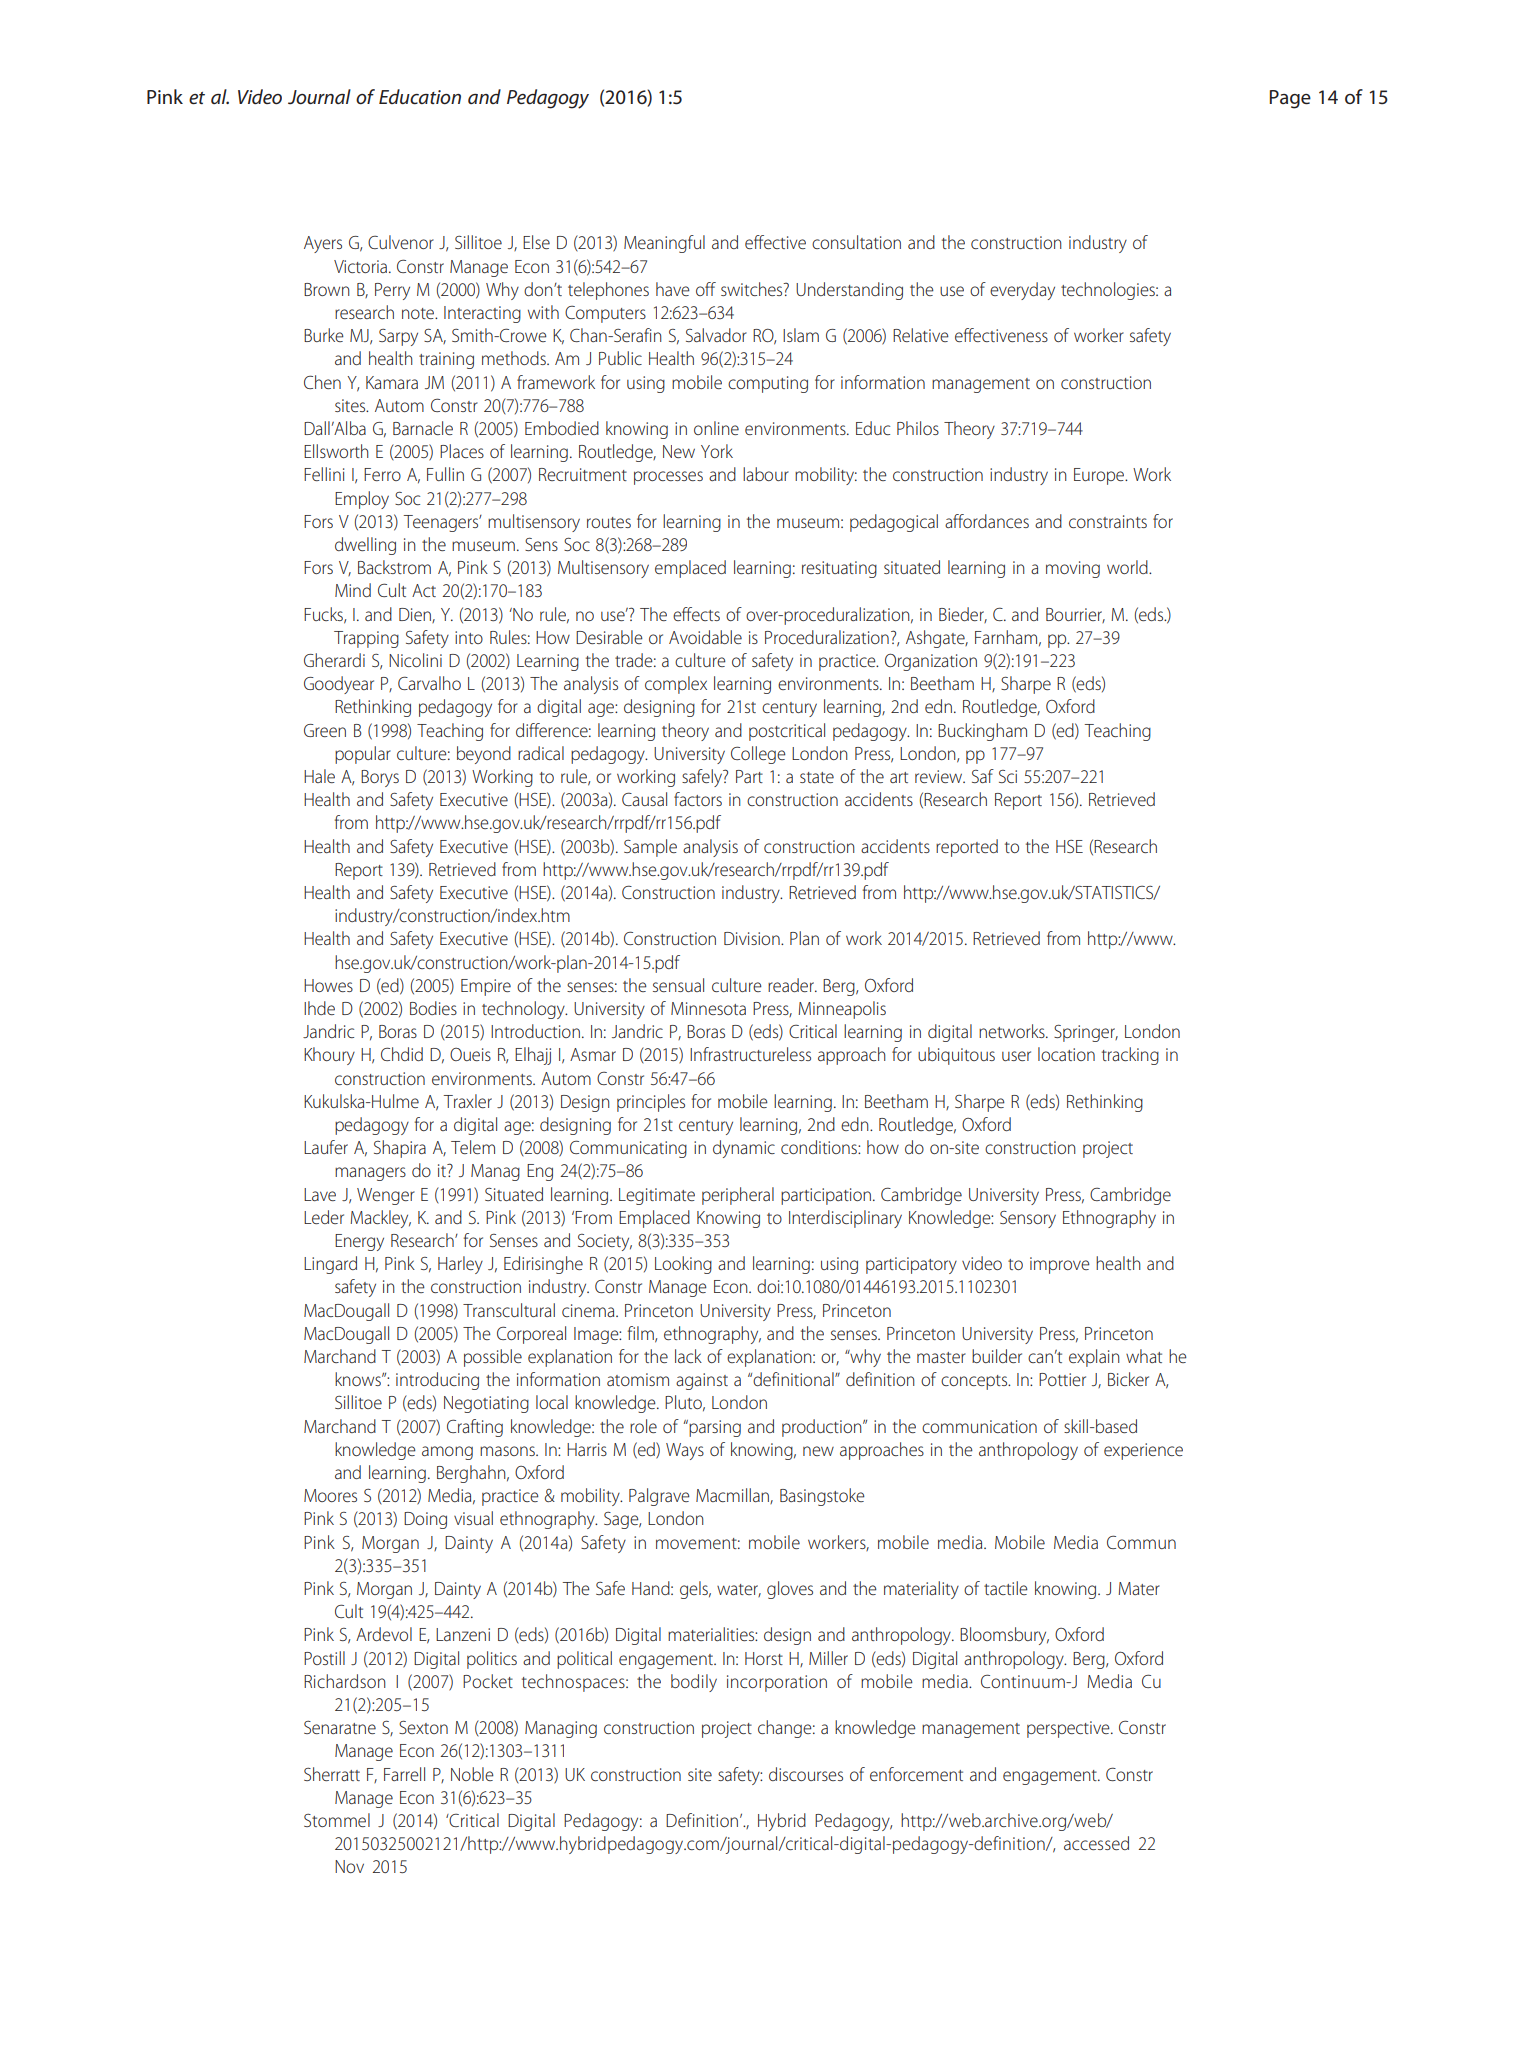  Describe the element at coordinates (758, 755) in the document. I see `College` at that location.
